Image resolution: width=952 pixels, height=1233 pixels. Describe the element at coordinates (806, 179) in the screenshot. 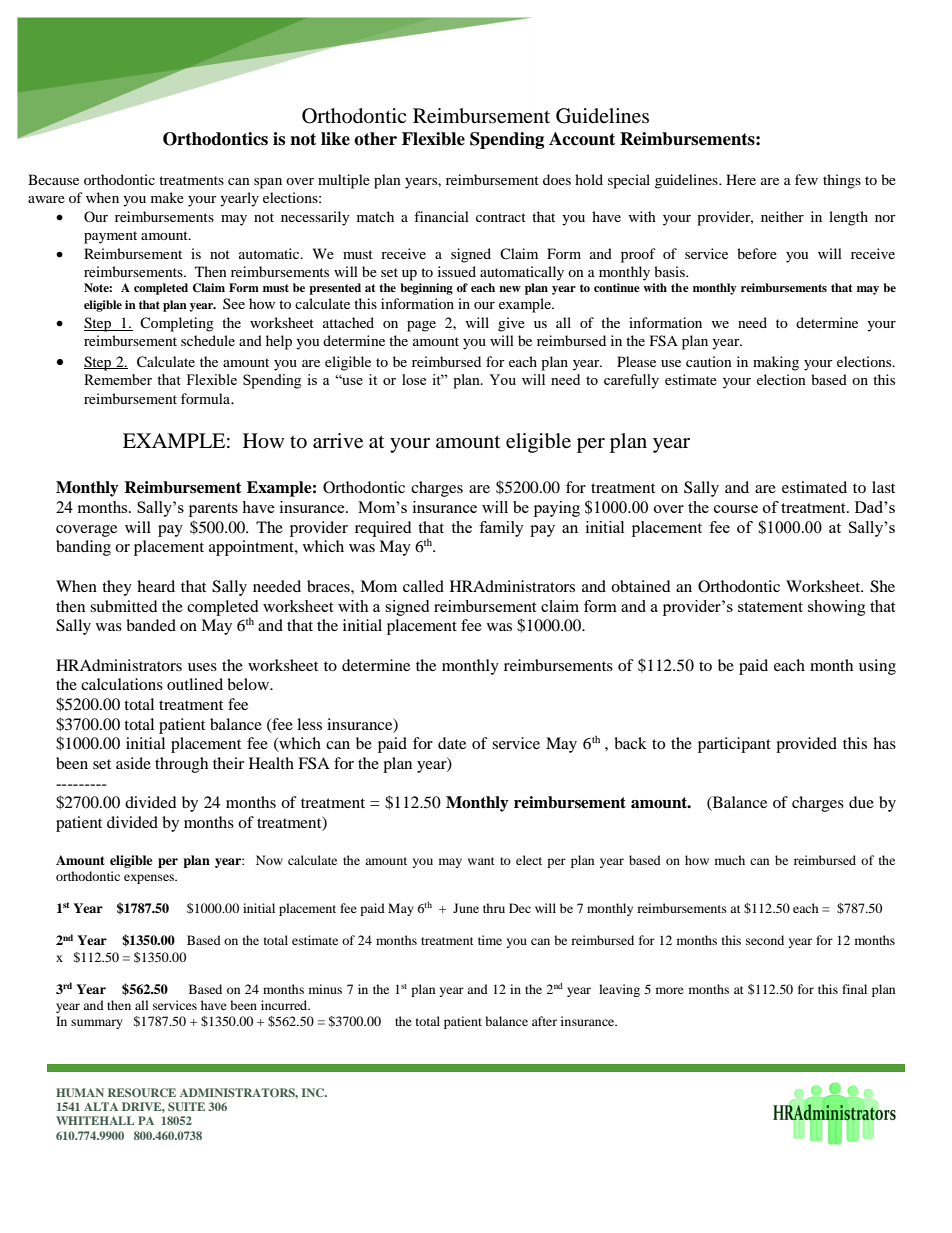

I see `few` at that location.
